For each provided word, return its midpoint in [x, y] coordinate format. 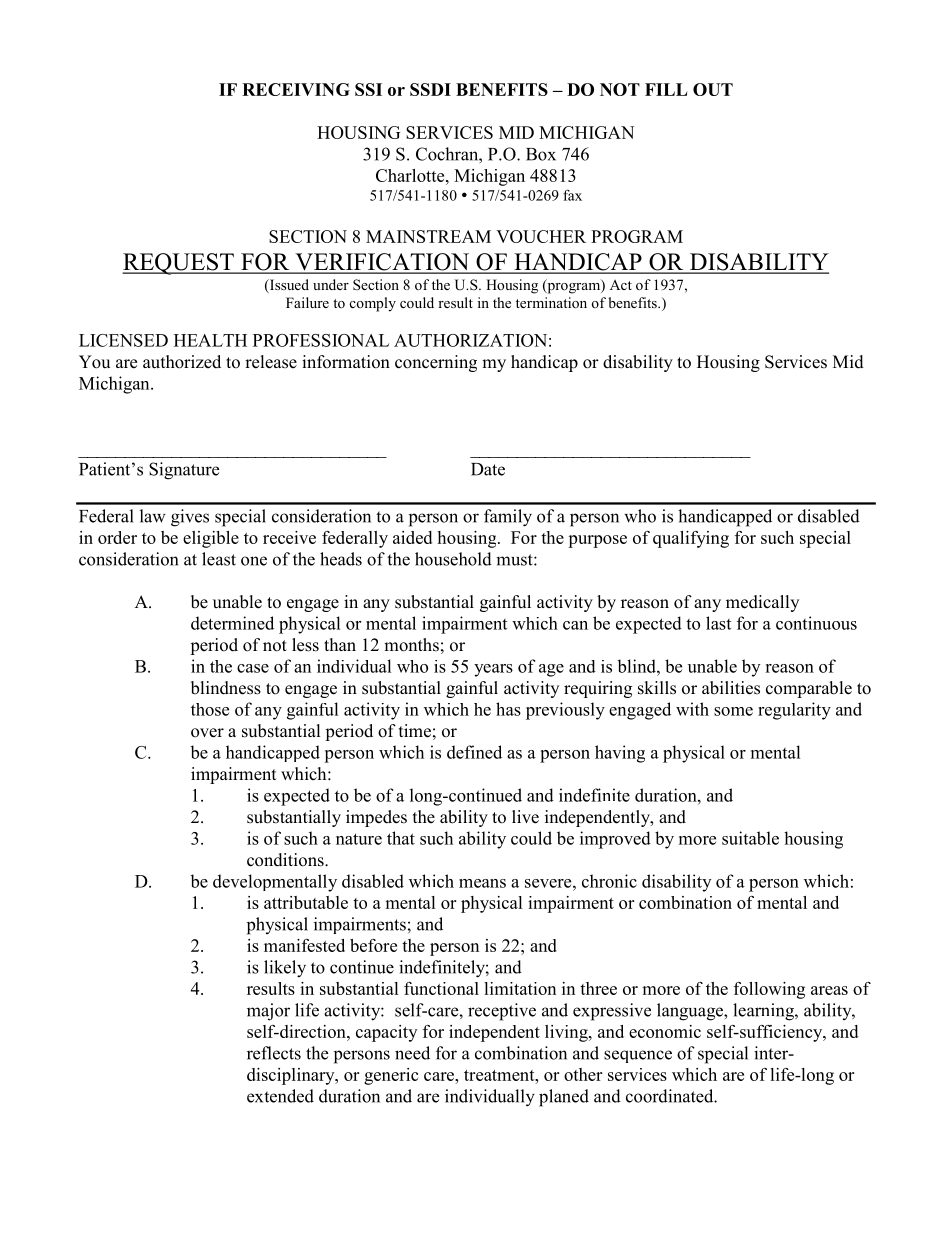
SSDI [430, 89]
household [453, 559]
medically [762, 603]
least [219, 559]
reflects [274, 1053]
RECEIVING [296, 89]
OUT [713, 89]
